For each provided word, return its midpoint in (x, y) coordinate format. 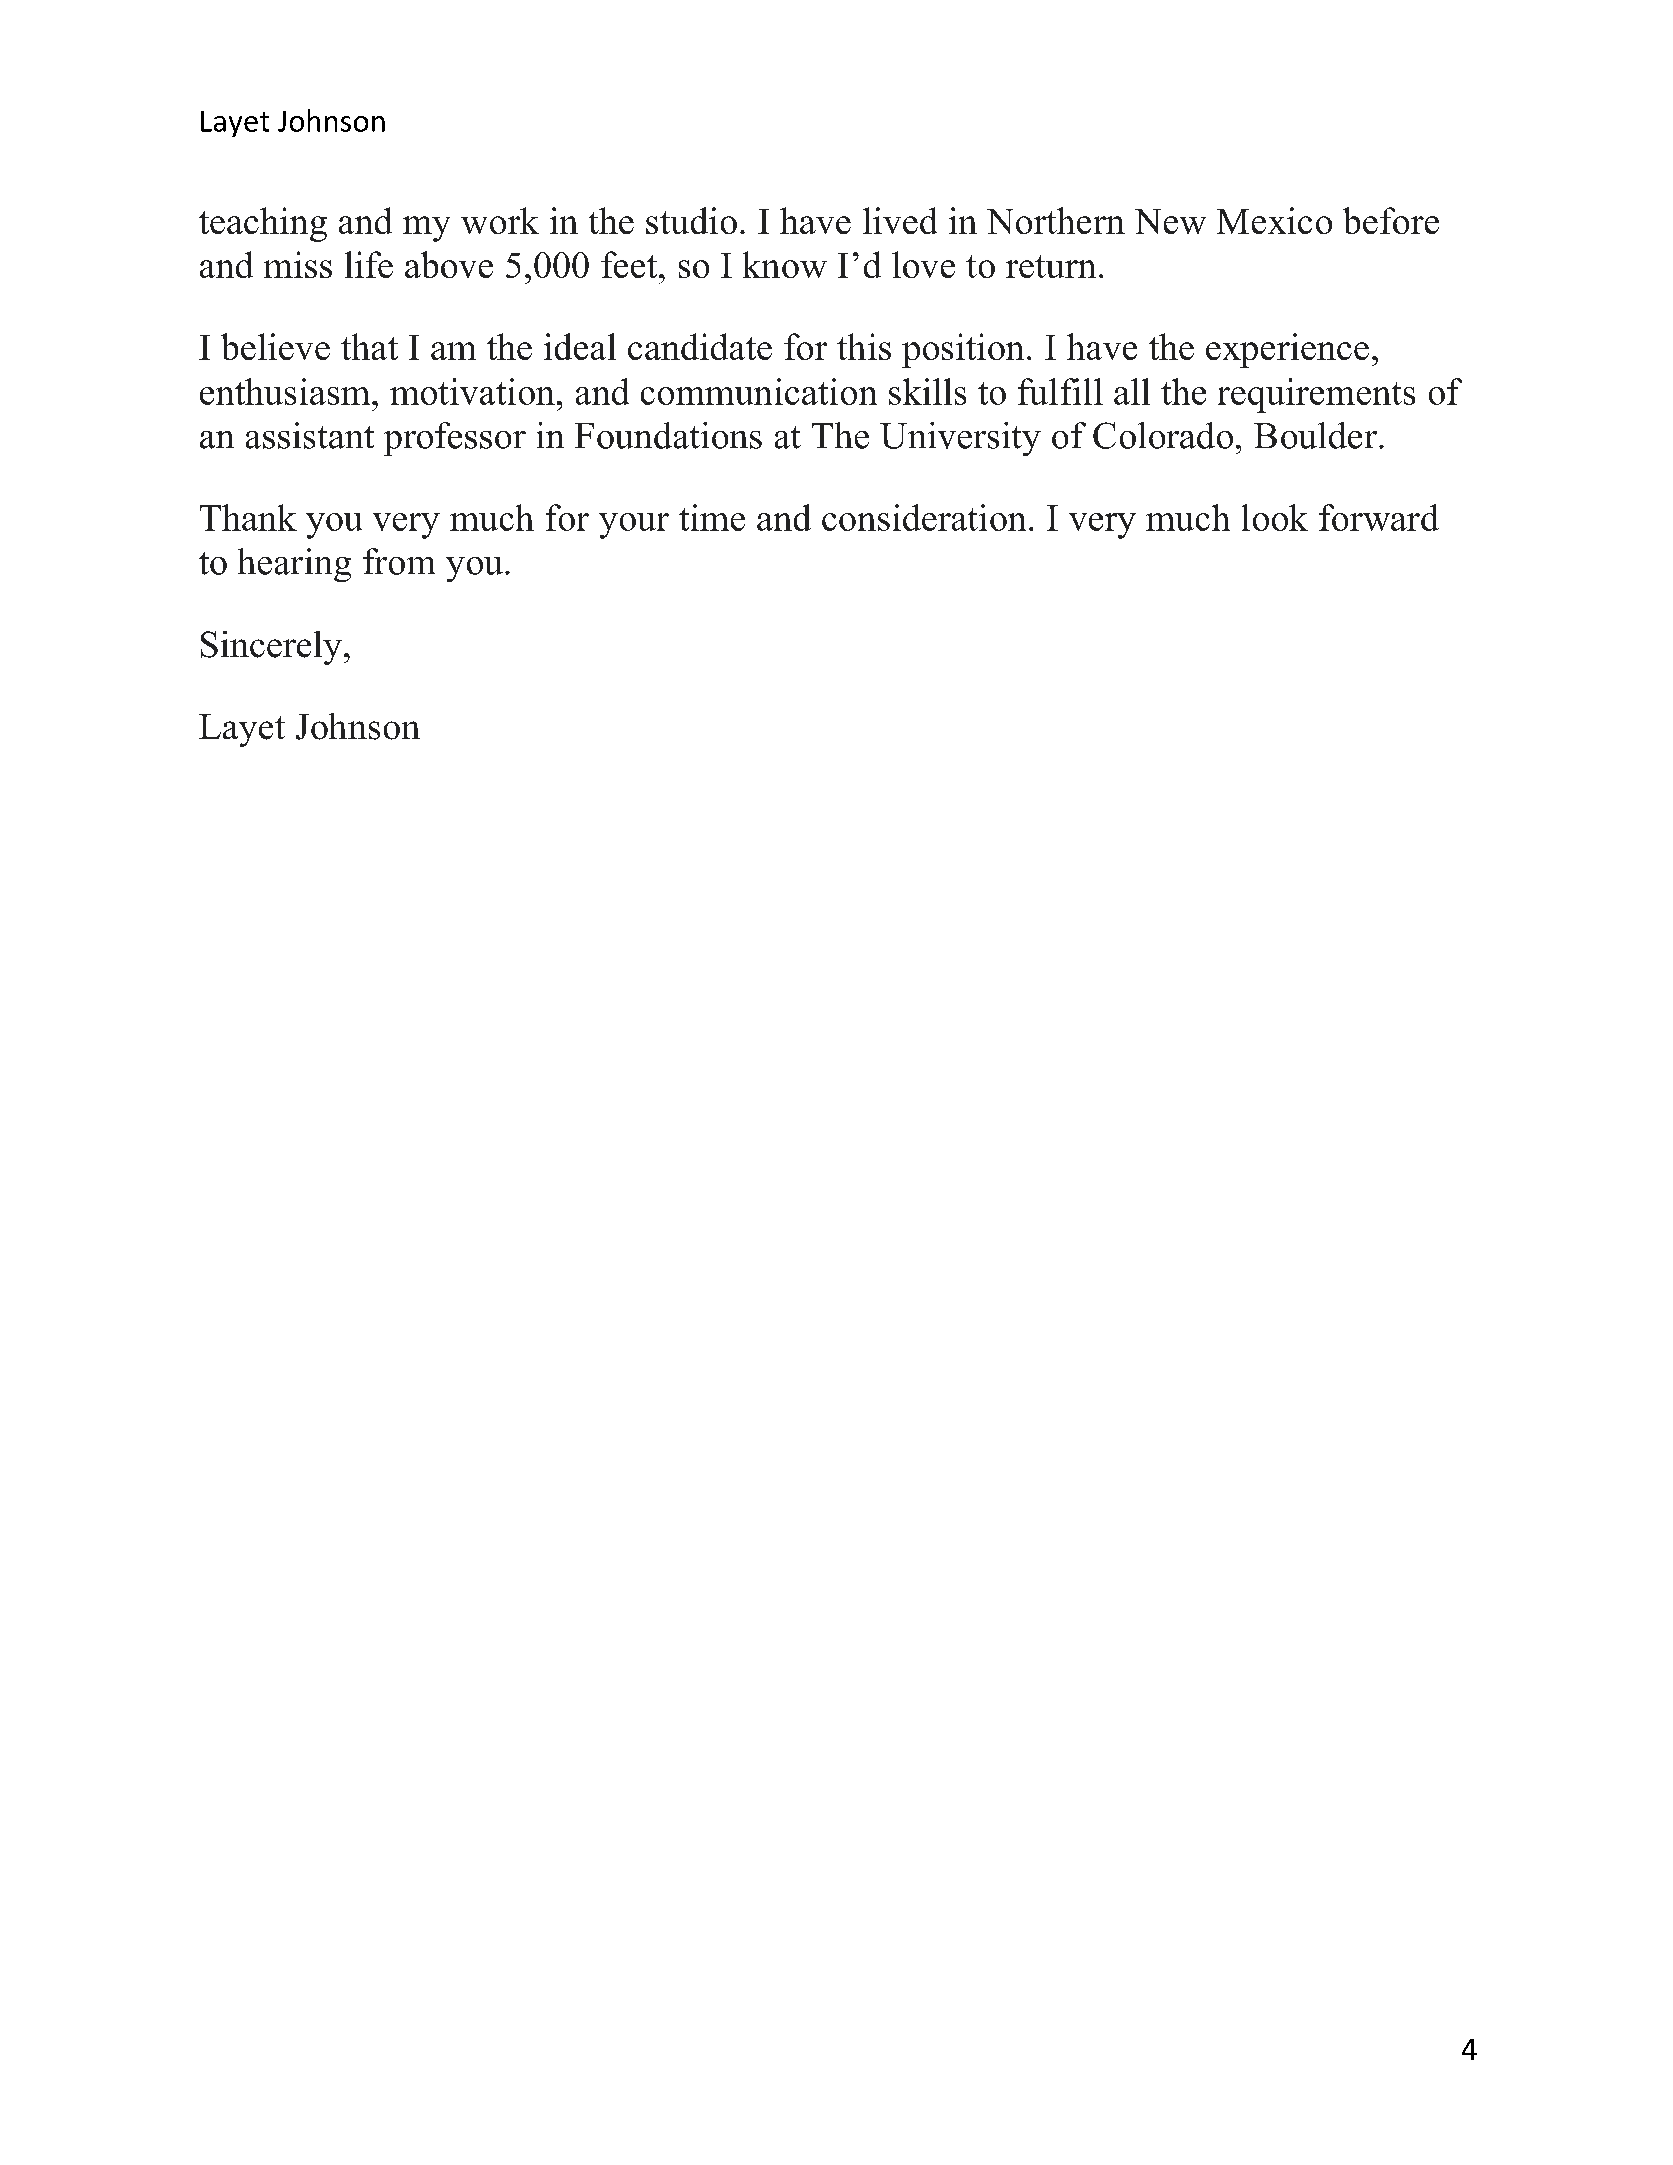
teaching (263, 224)
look (1275, 517)
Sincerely (271, 648)
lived (900, 220)
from (399, 561)
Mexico (1274, 220)
